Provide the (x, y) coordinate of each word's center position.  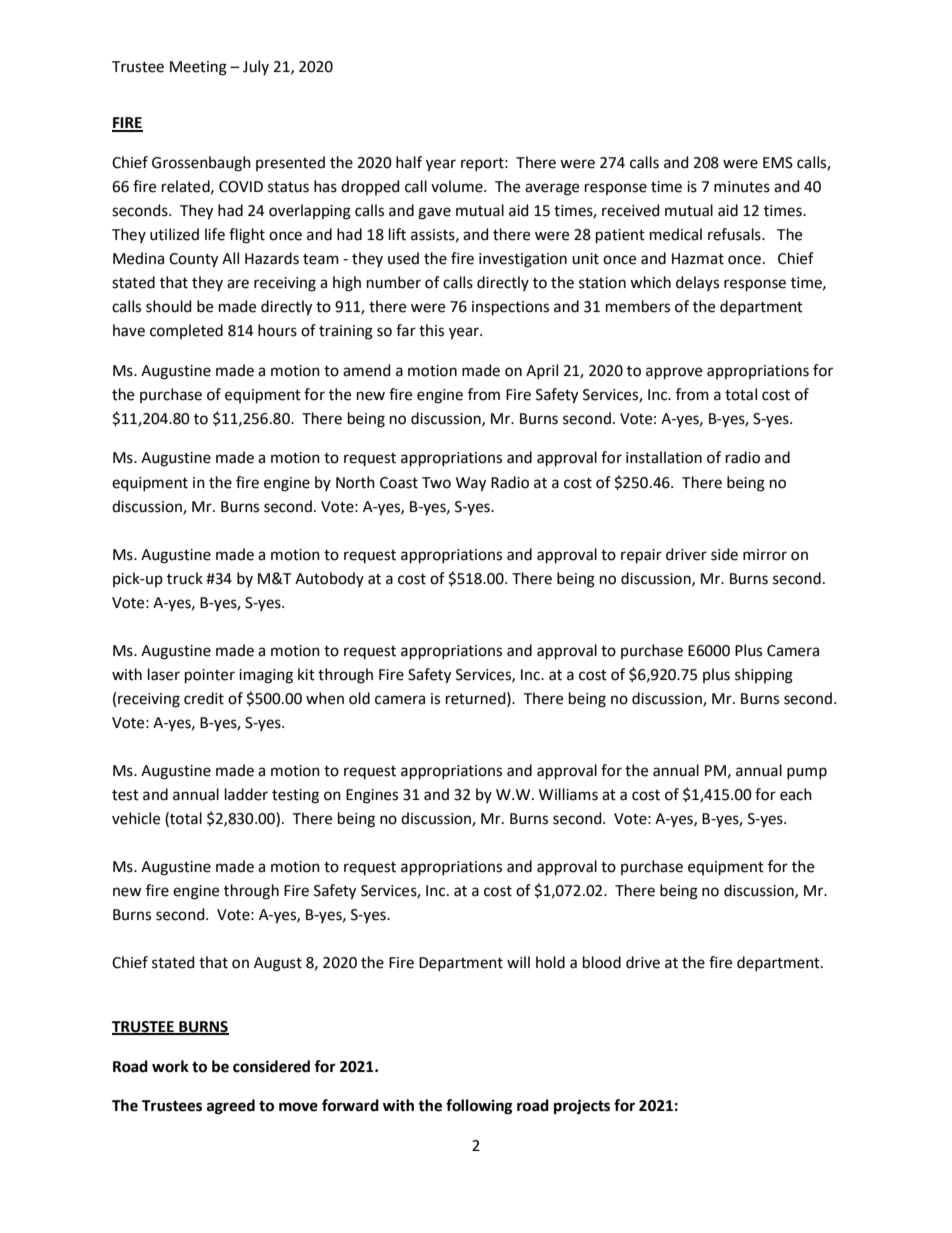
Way (471, 484)
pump (807, 773)
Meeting (198, 68)
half (409, 162)
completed (186, 331)
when (325, 698)
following (479, 1107)
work (170, 1066)
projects (582, 1107)
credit (204, 698)
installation (664, 457)
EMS (778, 163)
